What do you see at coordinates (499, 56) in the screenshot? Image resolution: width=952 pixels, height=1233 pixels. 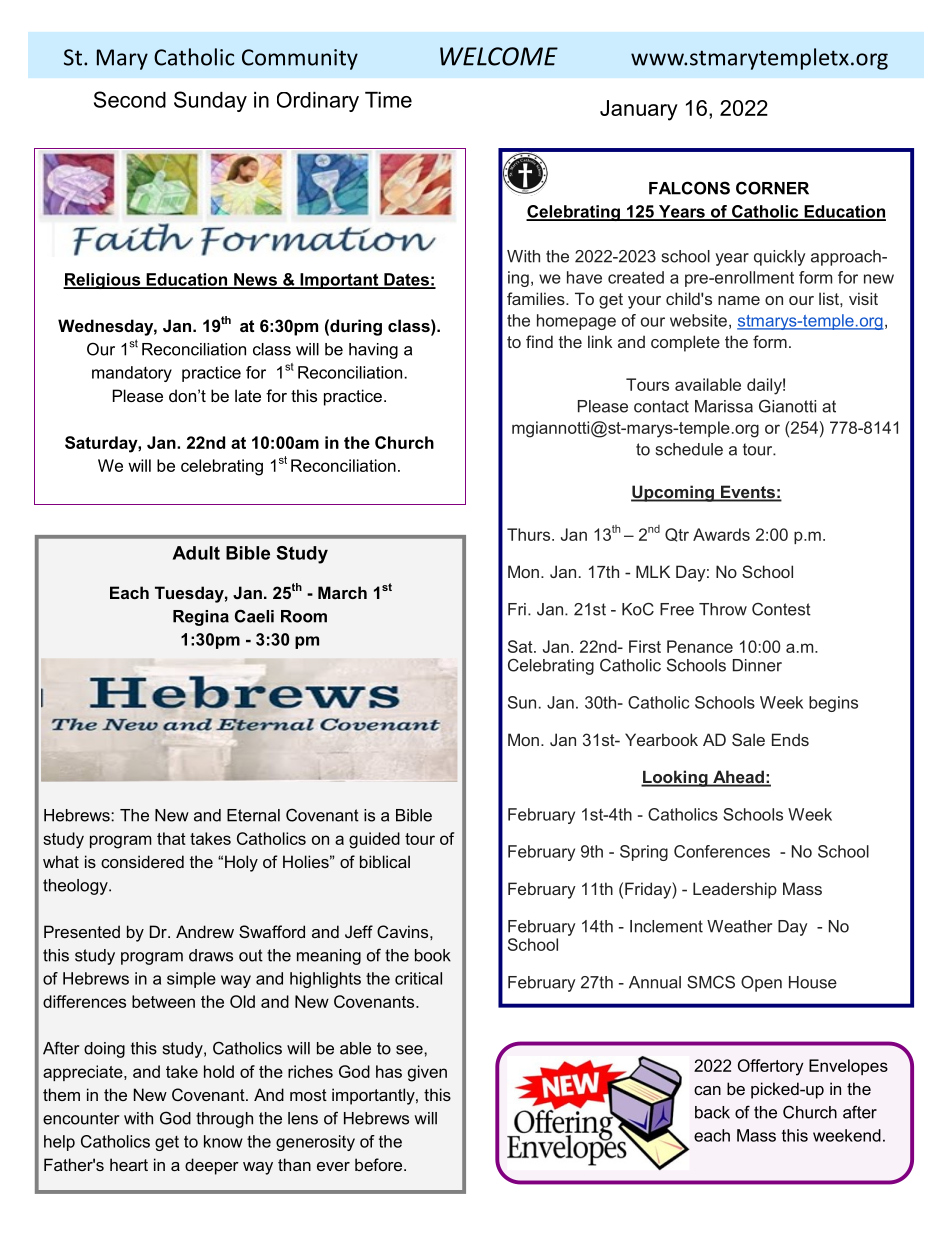 I see `WELCOME` at bounding box center [499, 56].
